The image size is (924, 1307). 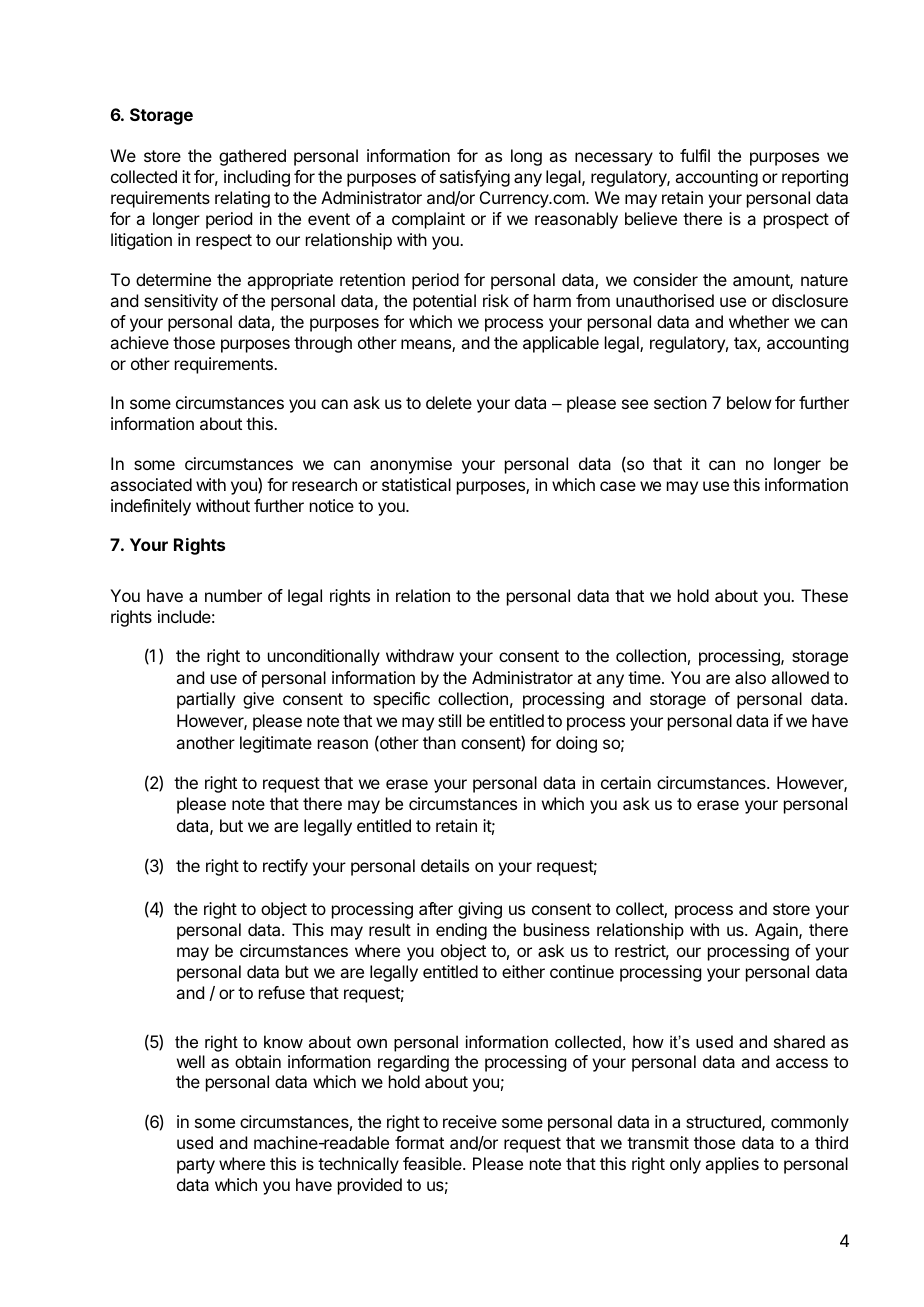 I want to click on statistical, so click(x=416, y=484).
